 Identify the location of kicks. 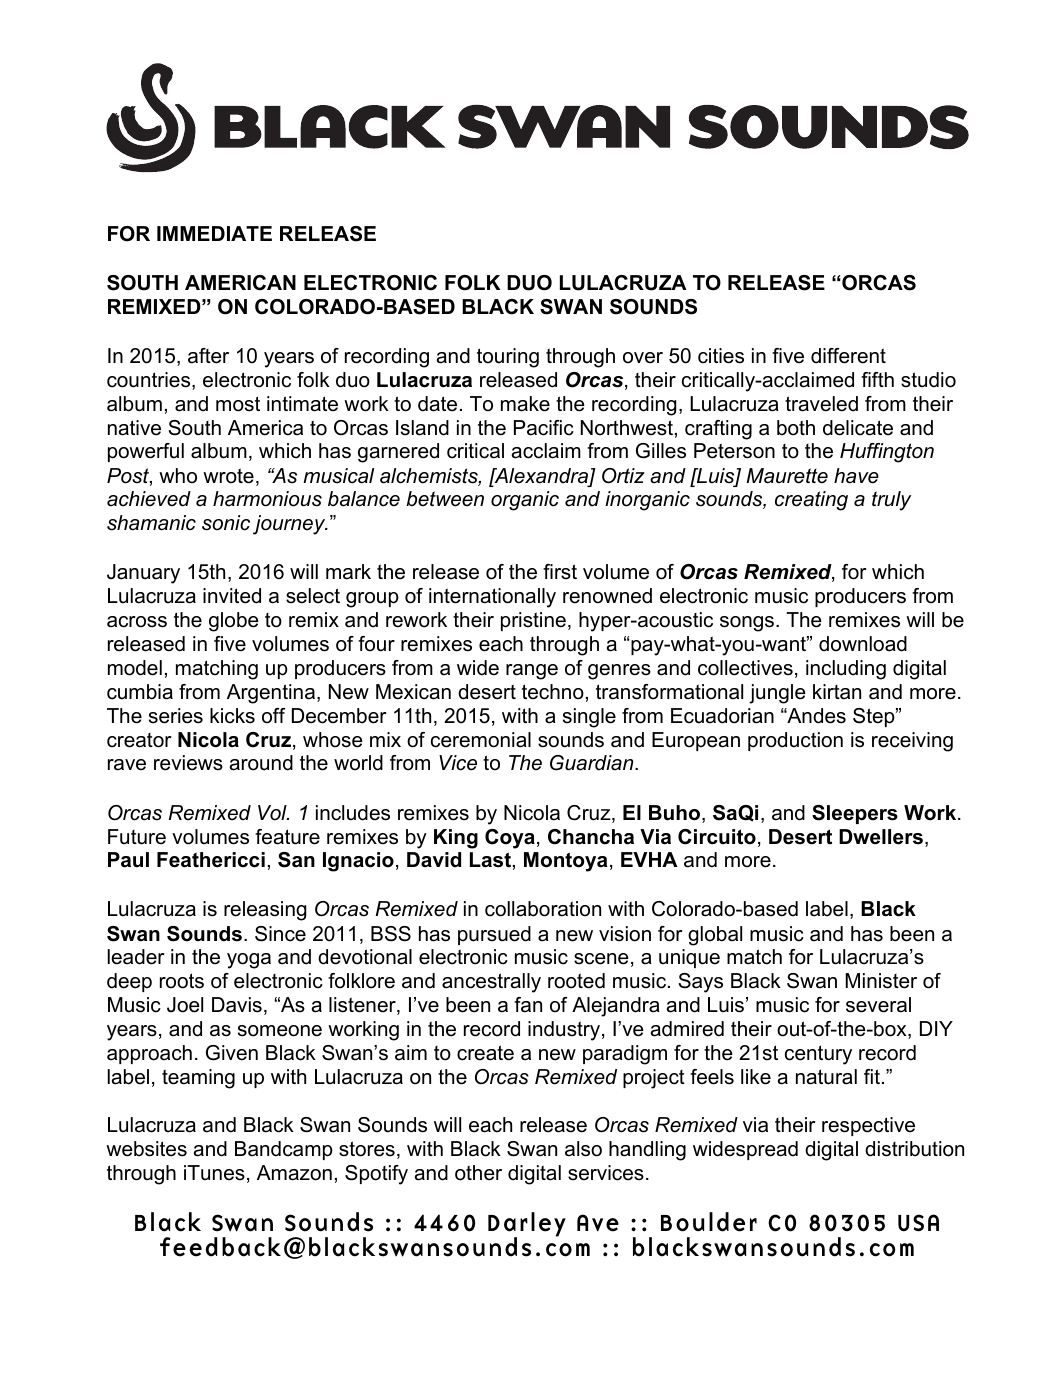
(232, 716).
